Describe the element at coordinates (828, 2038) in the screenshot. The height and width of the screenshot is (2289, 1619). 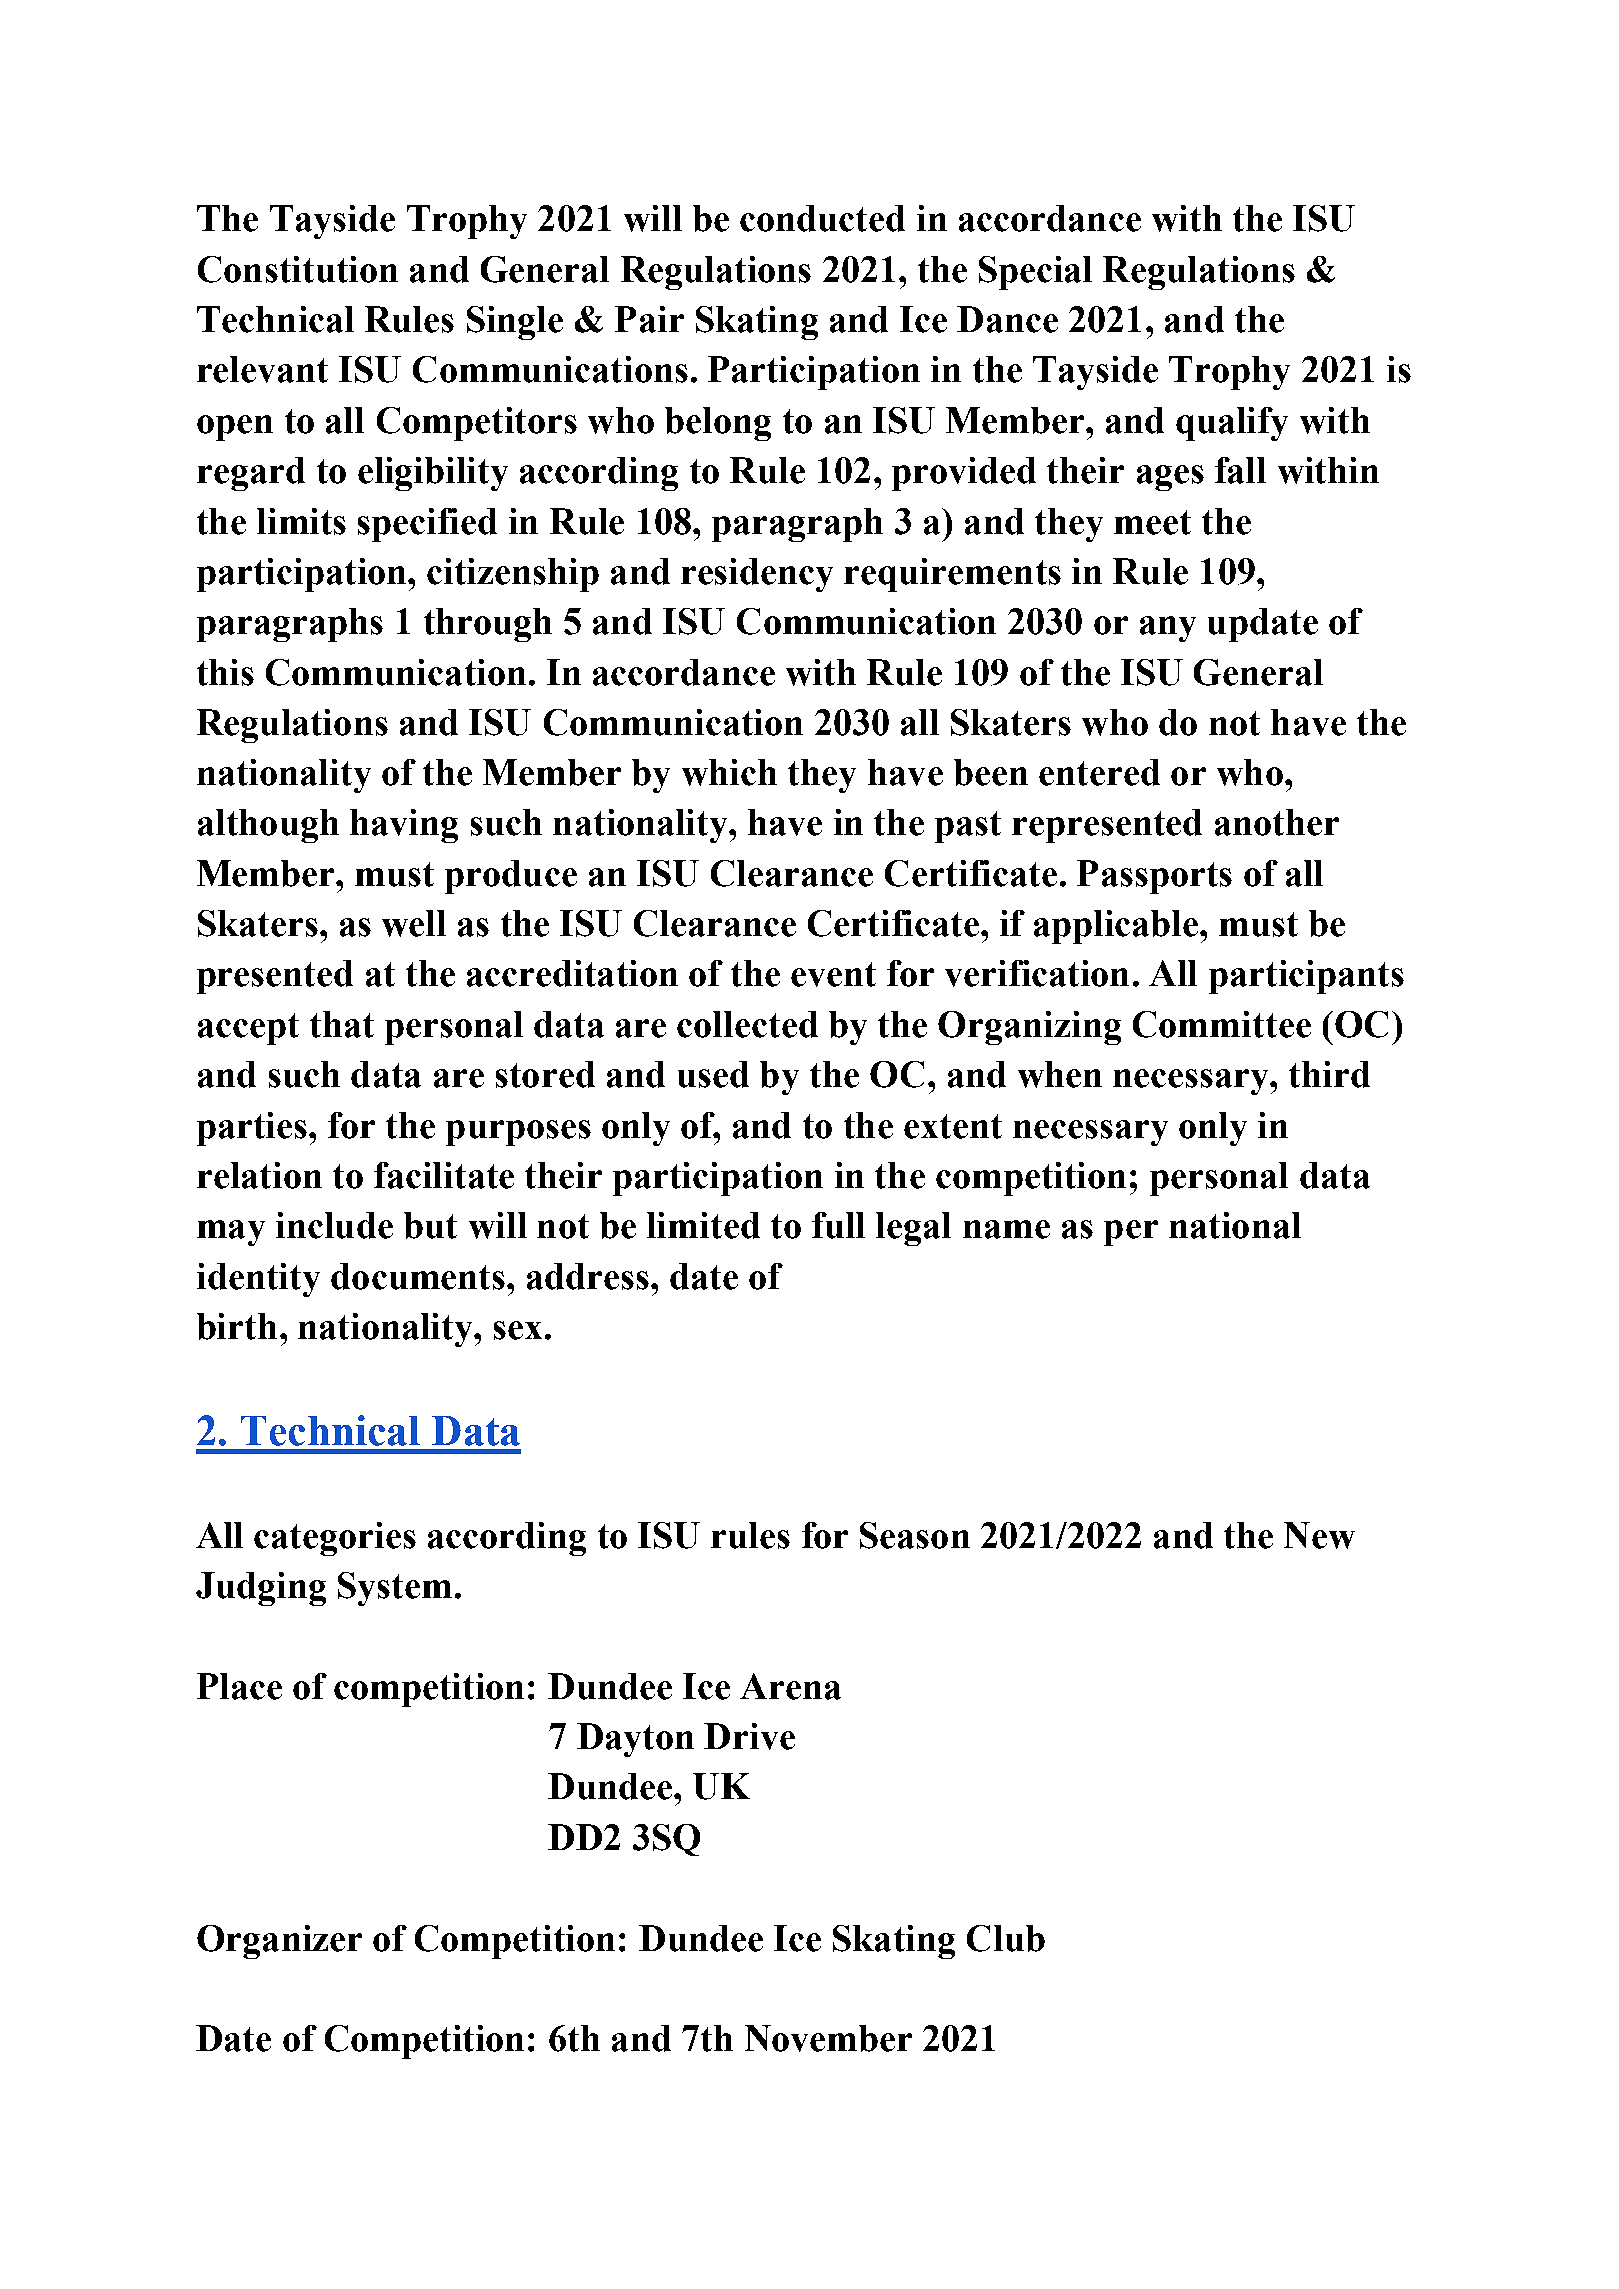
I see `November` at that location.
